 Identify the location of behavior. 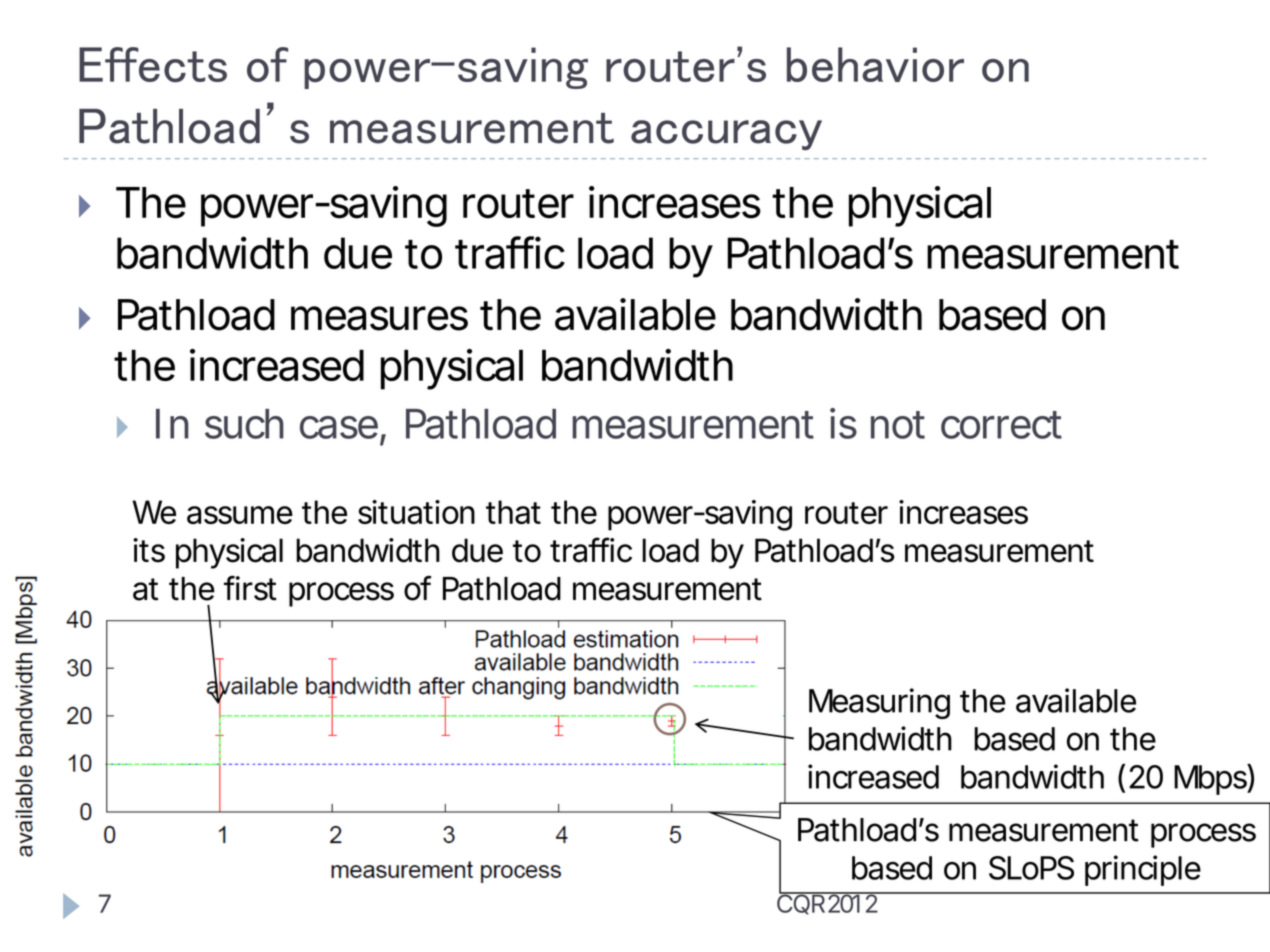
(875, 64).
